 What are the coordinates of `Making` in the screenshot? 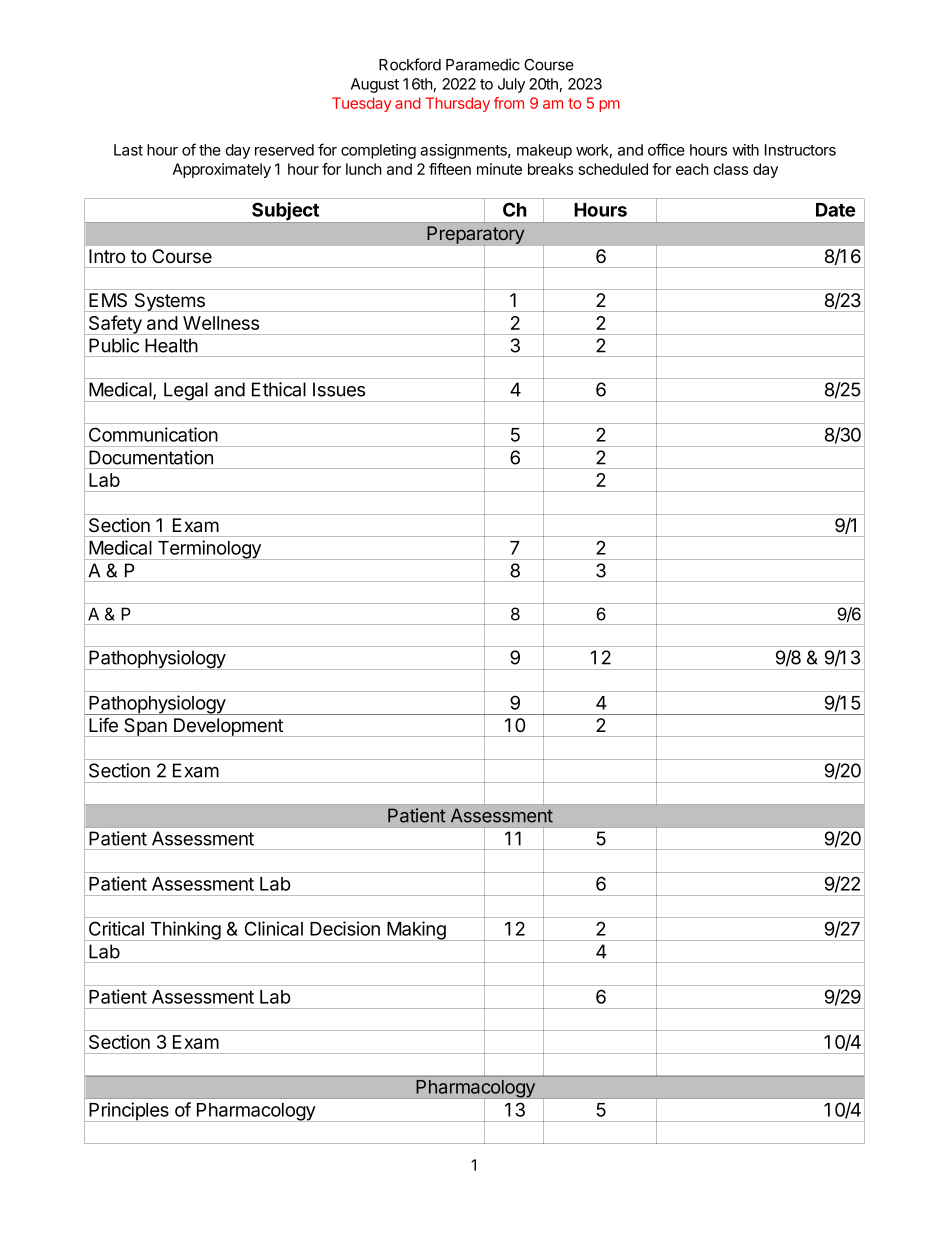 It's located at (416, 931).
